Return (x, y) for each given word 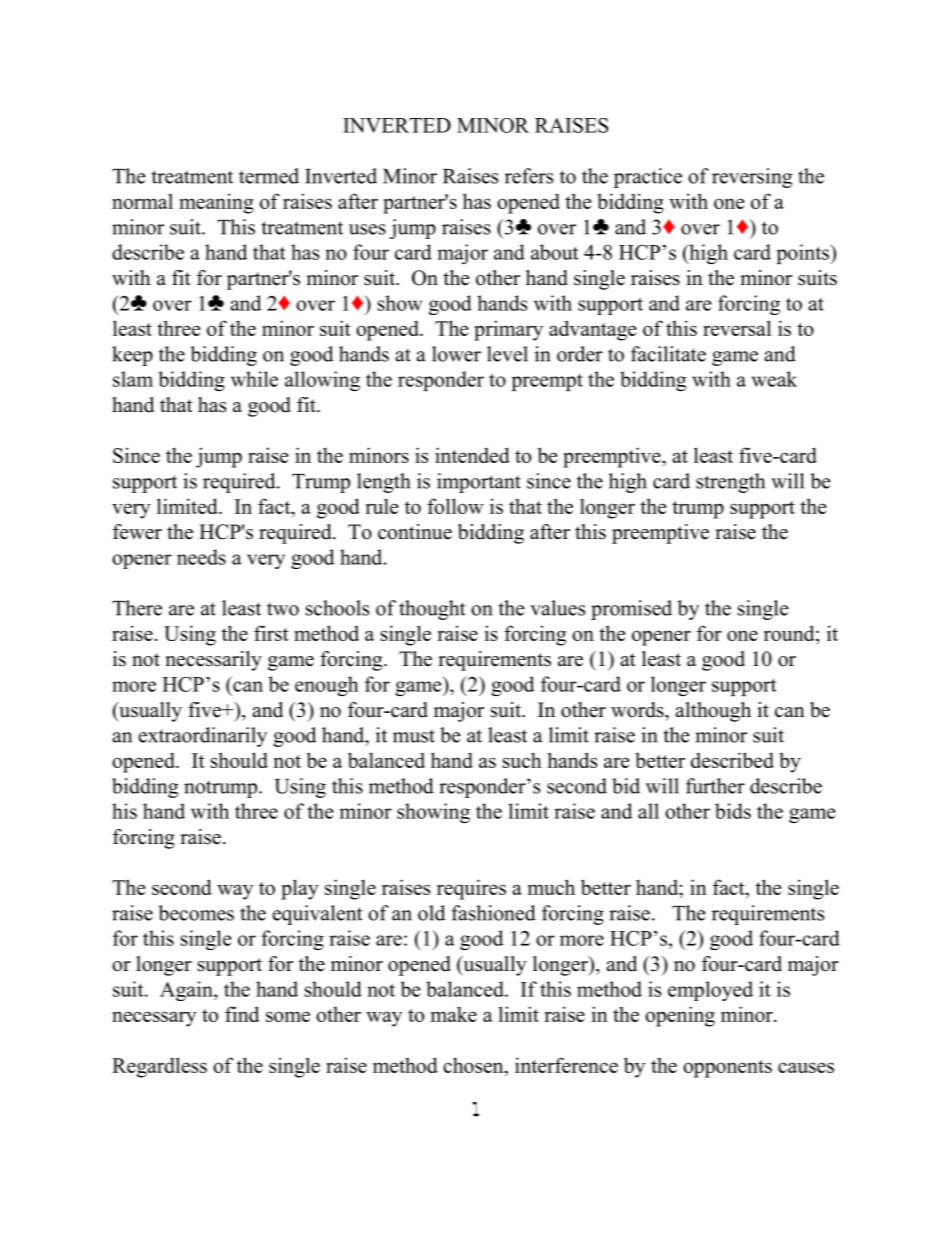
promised (631, 610)
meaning (216, 203)
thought (432, 610)
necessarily (213, 661)
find (242, 1014)
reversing (752, 178)
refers (529, 176)
